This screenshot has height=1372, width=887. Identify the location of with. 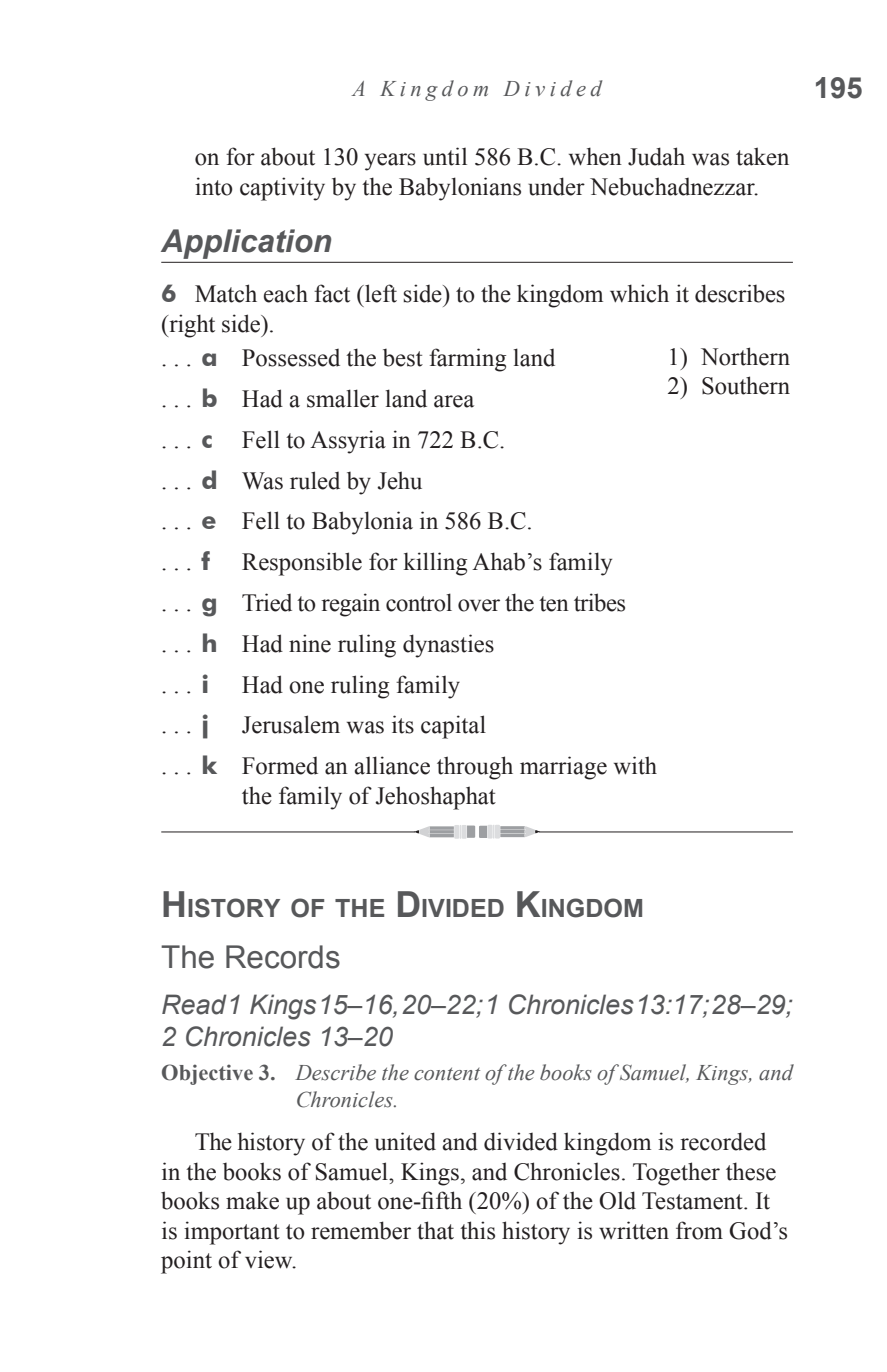
(635, 765).
